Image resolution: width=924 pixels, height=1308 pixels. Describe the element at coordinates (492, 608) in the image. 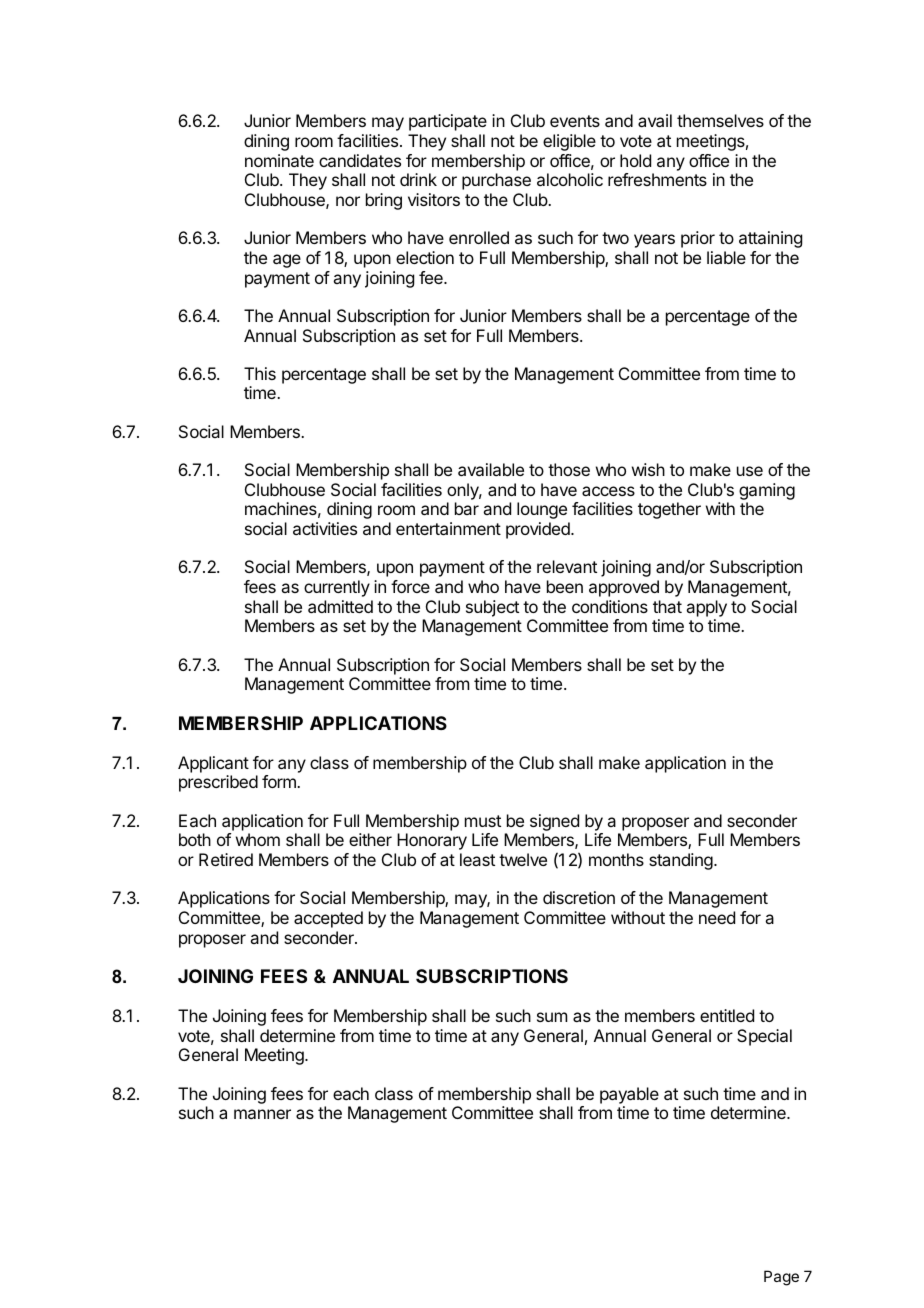

I see `subject` at that location.
